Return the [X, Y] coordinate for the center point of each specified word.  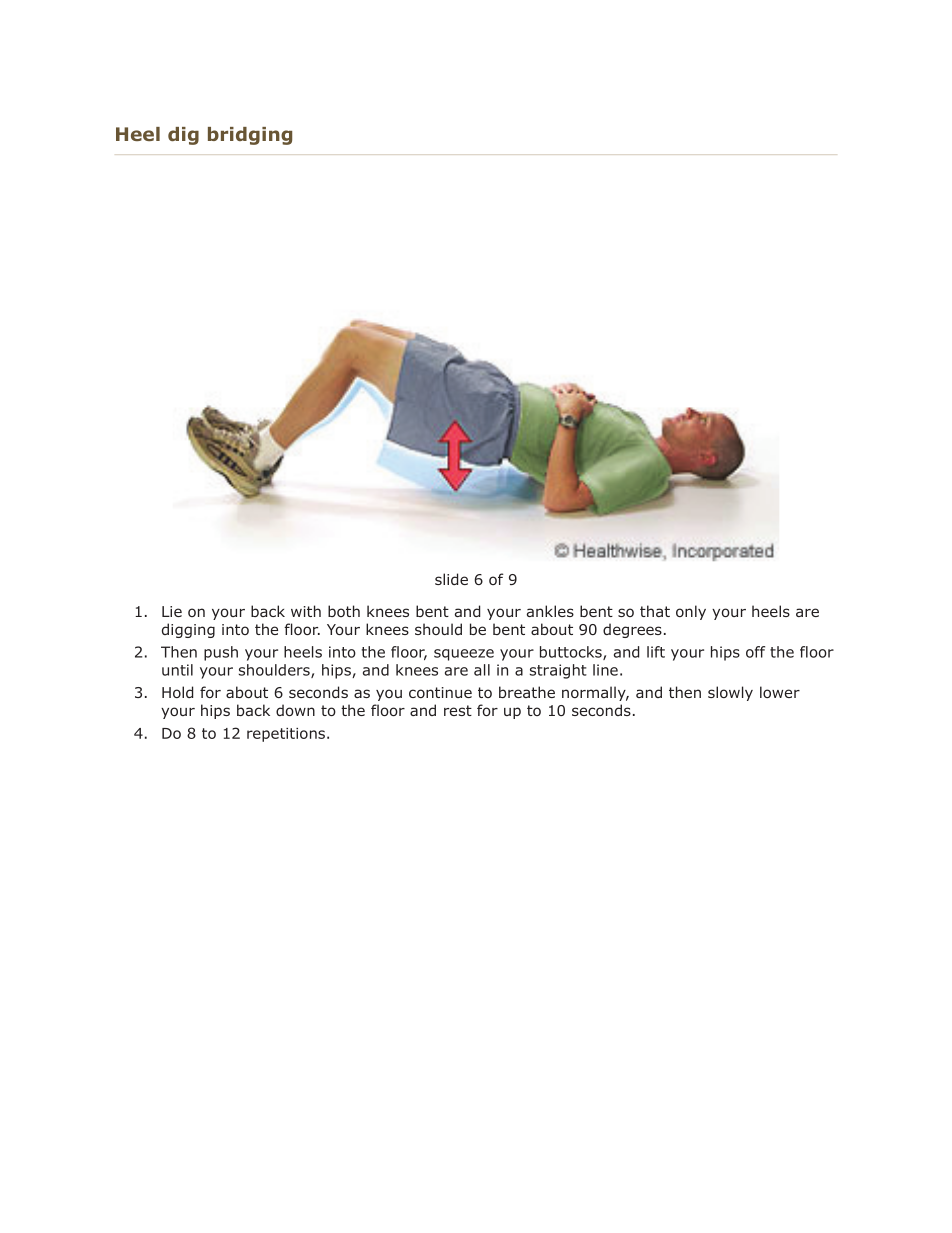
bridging [250, 136]
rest [458, 710]
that [655, 611]
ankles [550, 611]
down [295, 710]
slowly [730, 693]
